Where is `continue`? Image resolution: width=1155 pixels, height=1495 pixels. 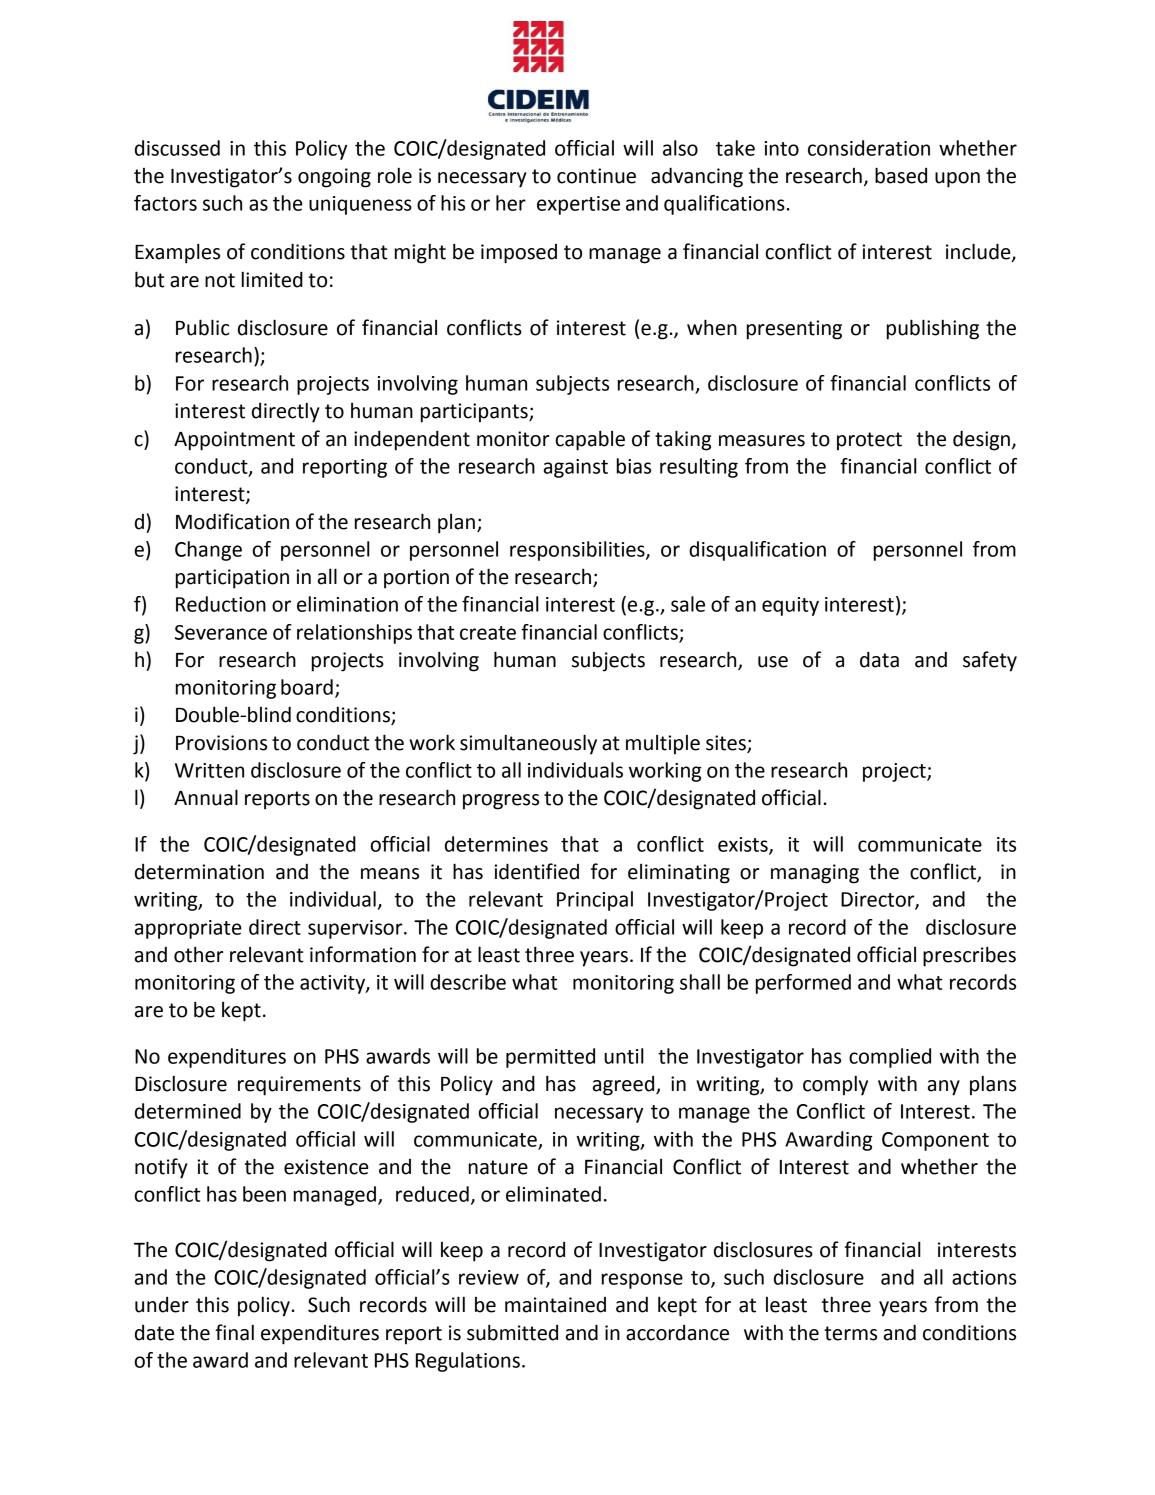
continue is located at coordinates (596, 176).
